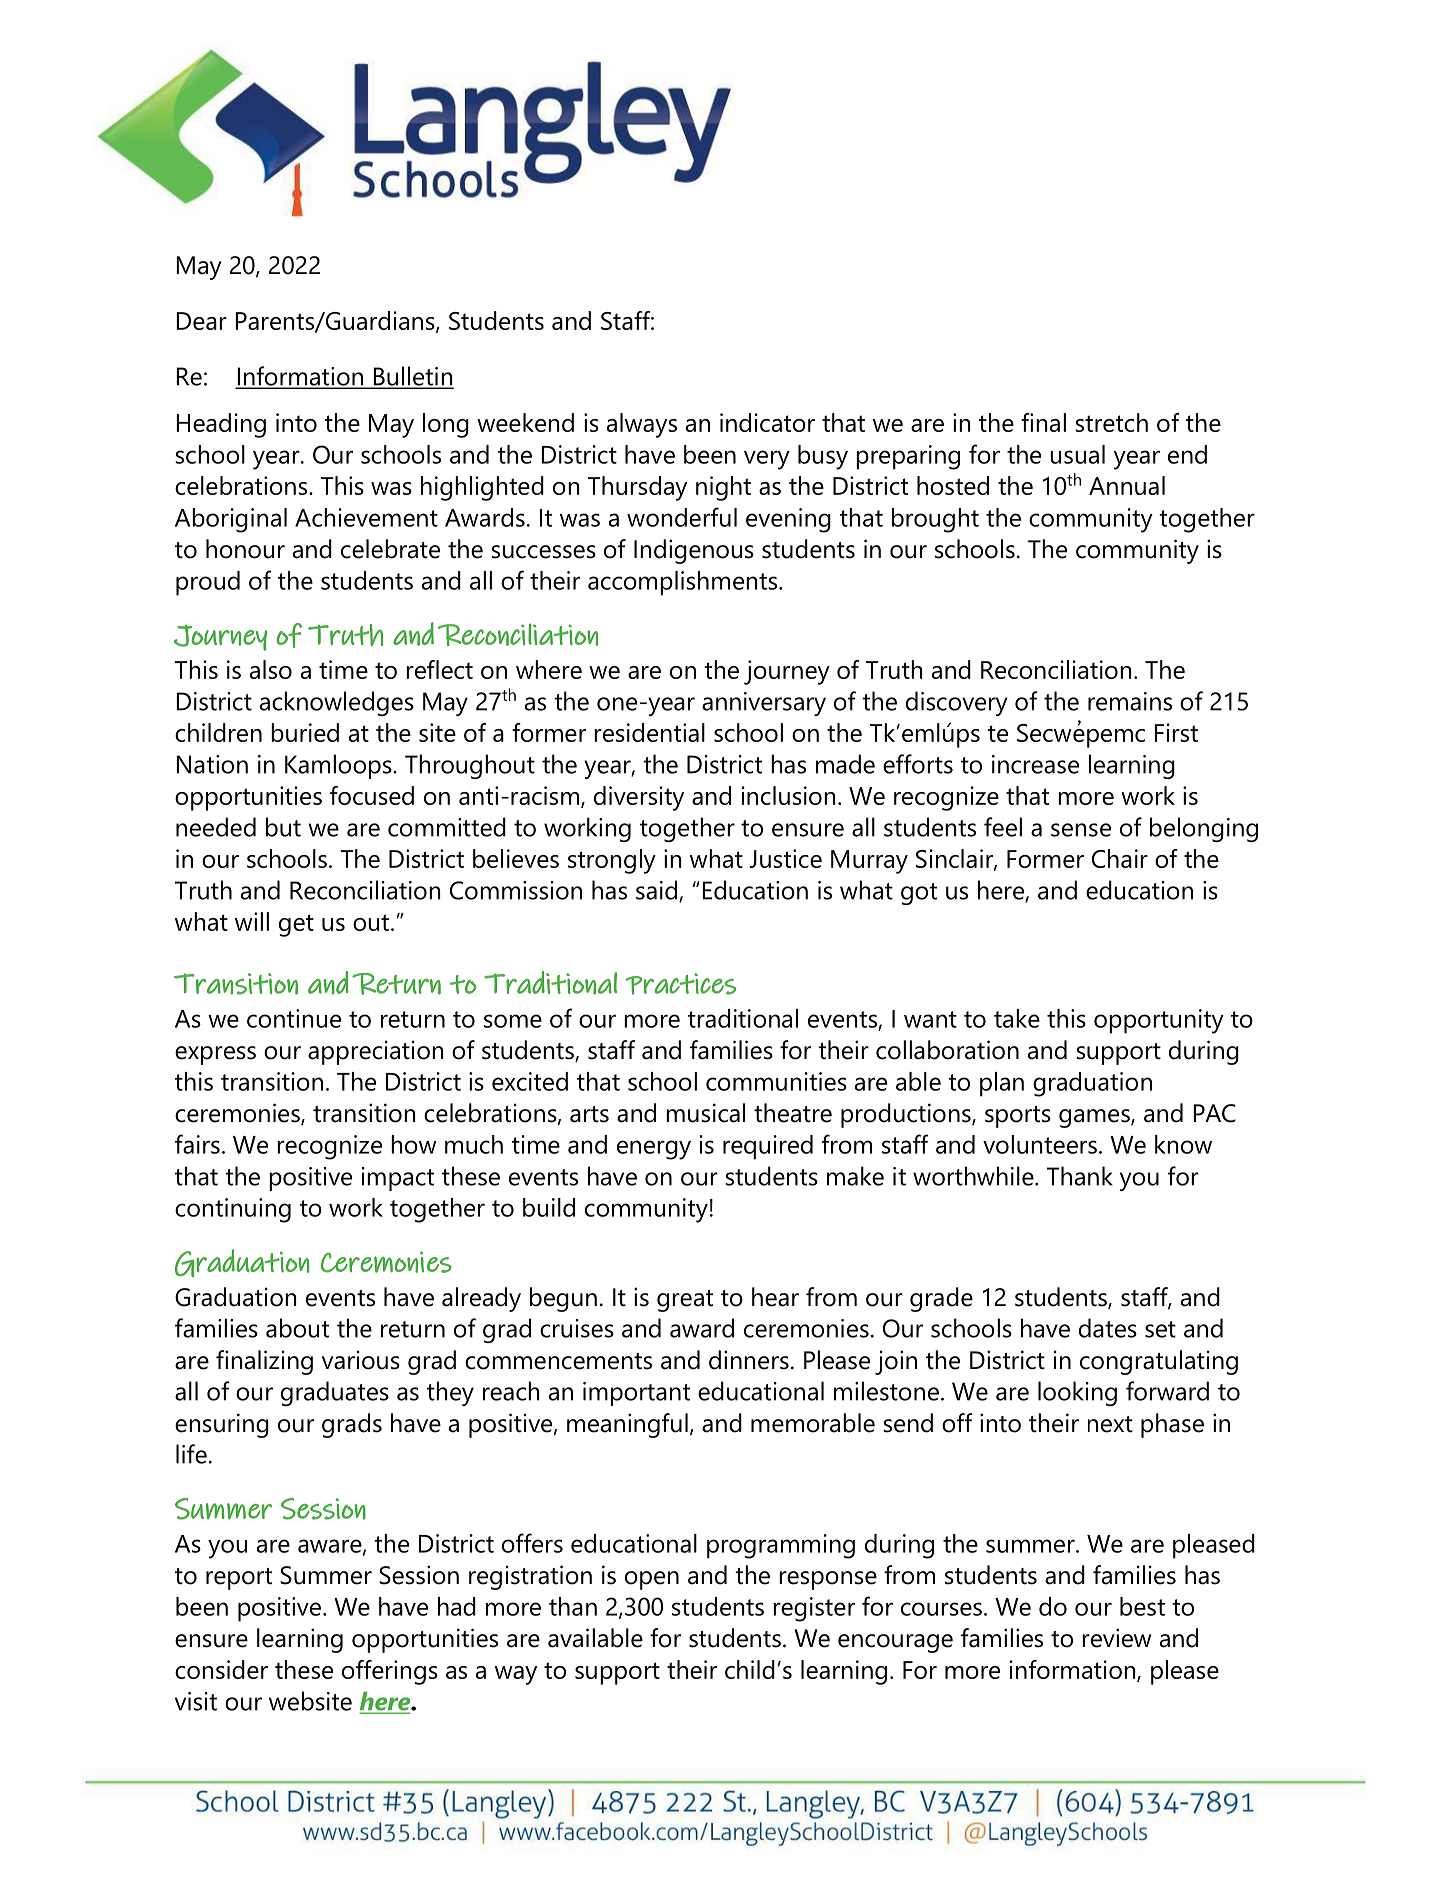 This screenshot has width=1454, height=1882. Describe the element at coordinates (283, 827) in the screenshot. I see `but` at that location.
